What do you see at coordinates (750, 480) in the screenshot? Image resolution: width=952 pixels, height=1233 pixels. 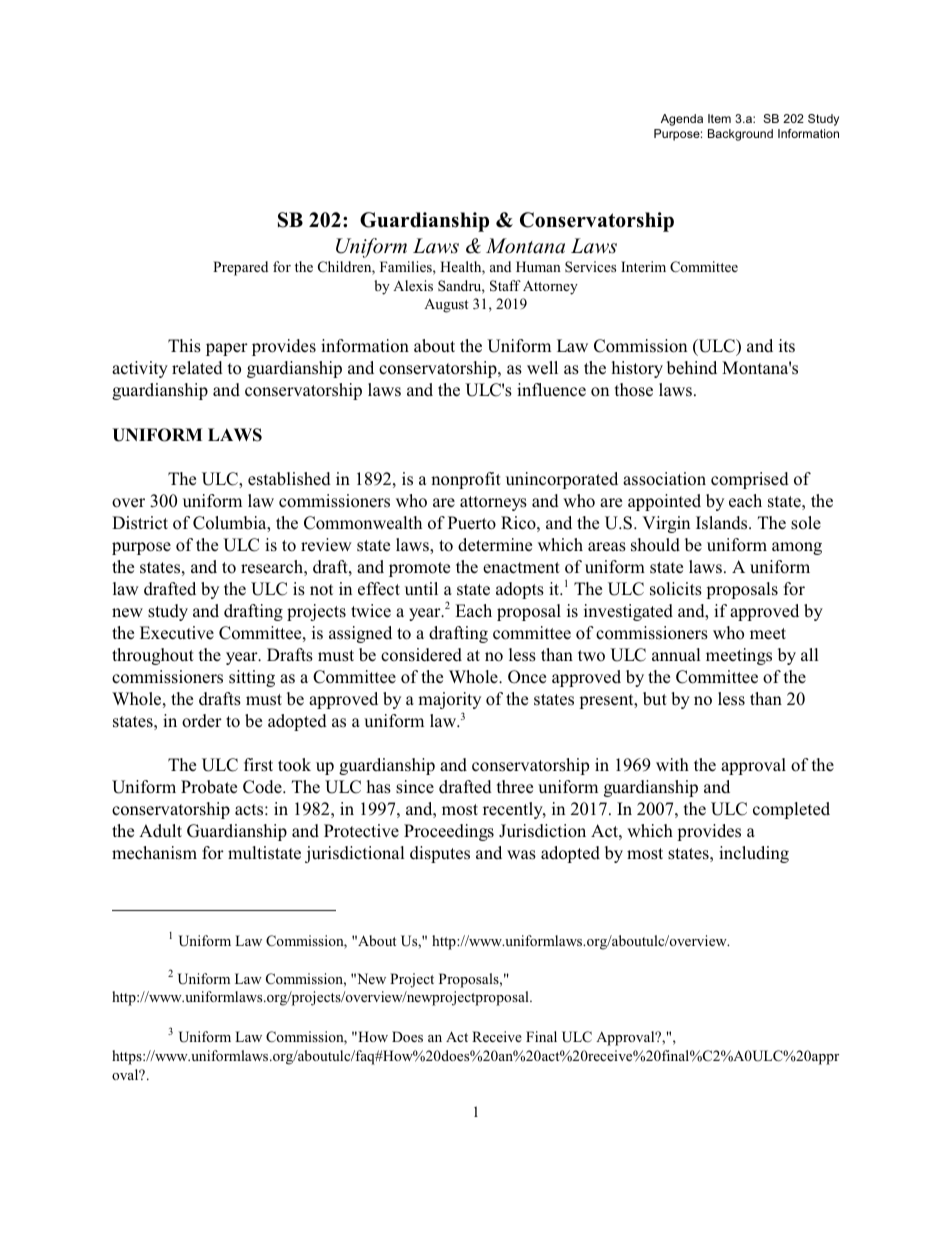 I see `comprised` at bounding box center [750, 480].
